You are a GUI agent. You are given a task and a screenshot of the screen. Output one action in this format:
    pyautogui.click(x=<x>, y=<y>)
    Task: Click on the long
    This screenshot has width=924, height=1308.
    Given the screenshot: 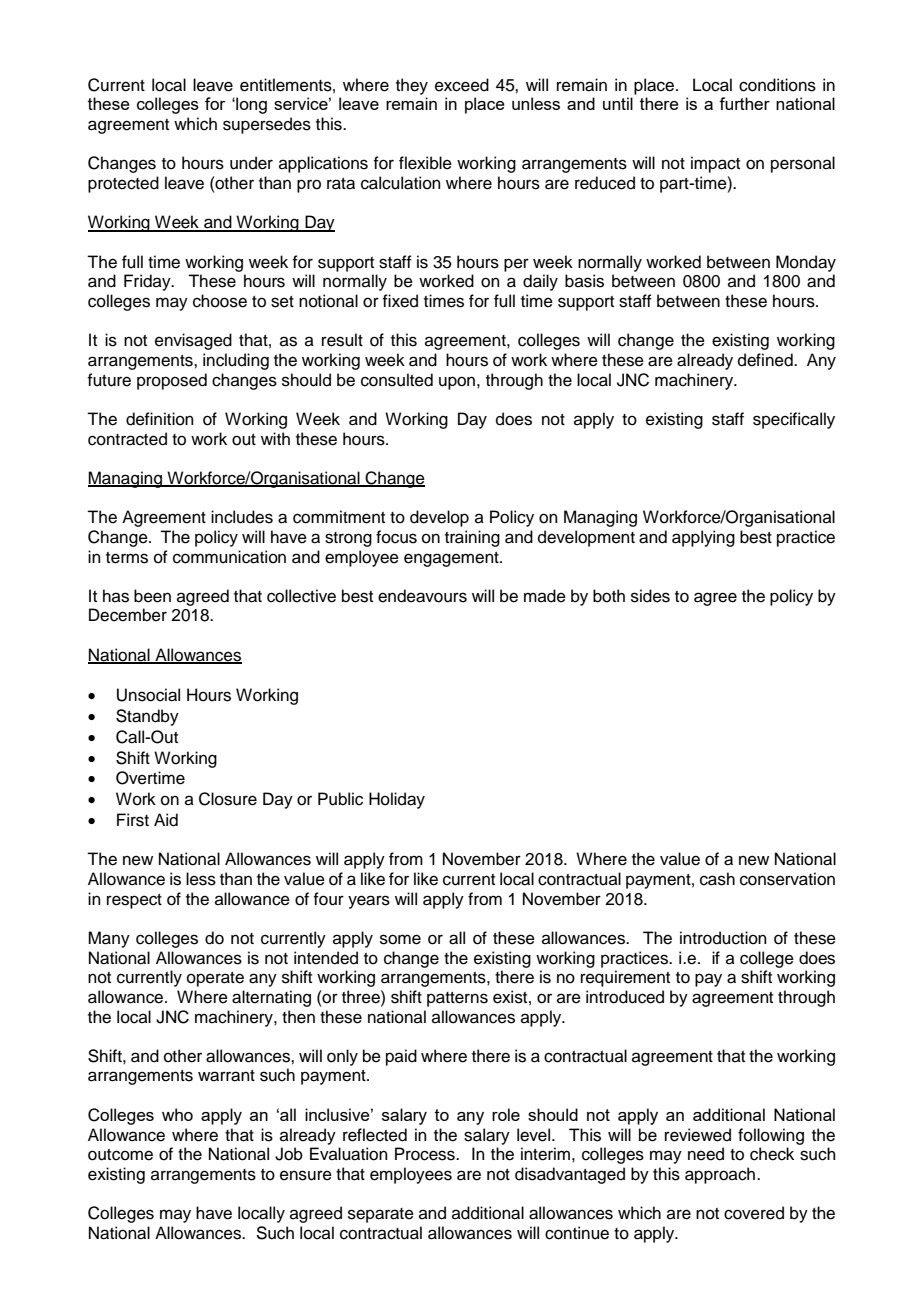 What is the action you would take?
    pyautogui.click(x=250, y=105)
